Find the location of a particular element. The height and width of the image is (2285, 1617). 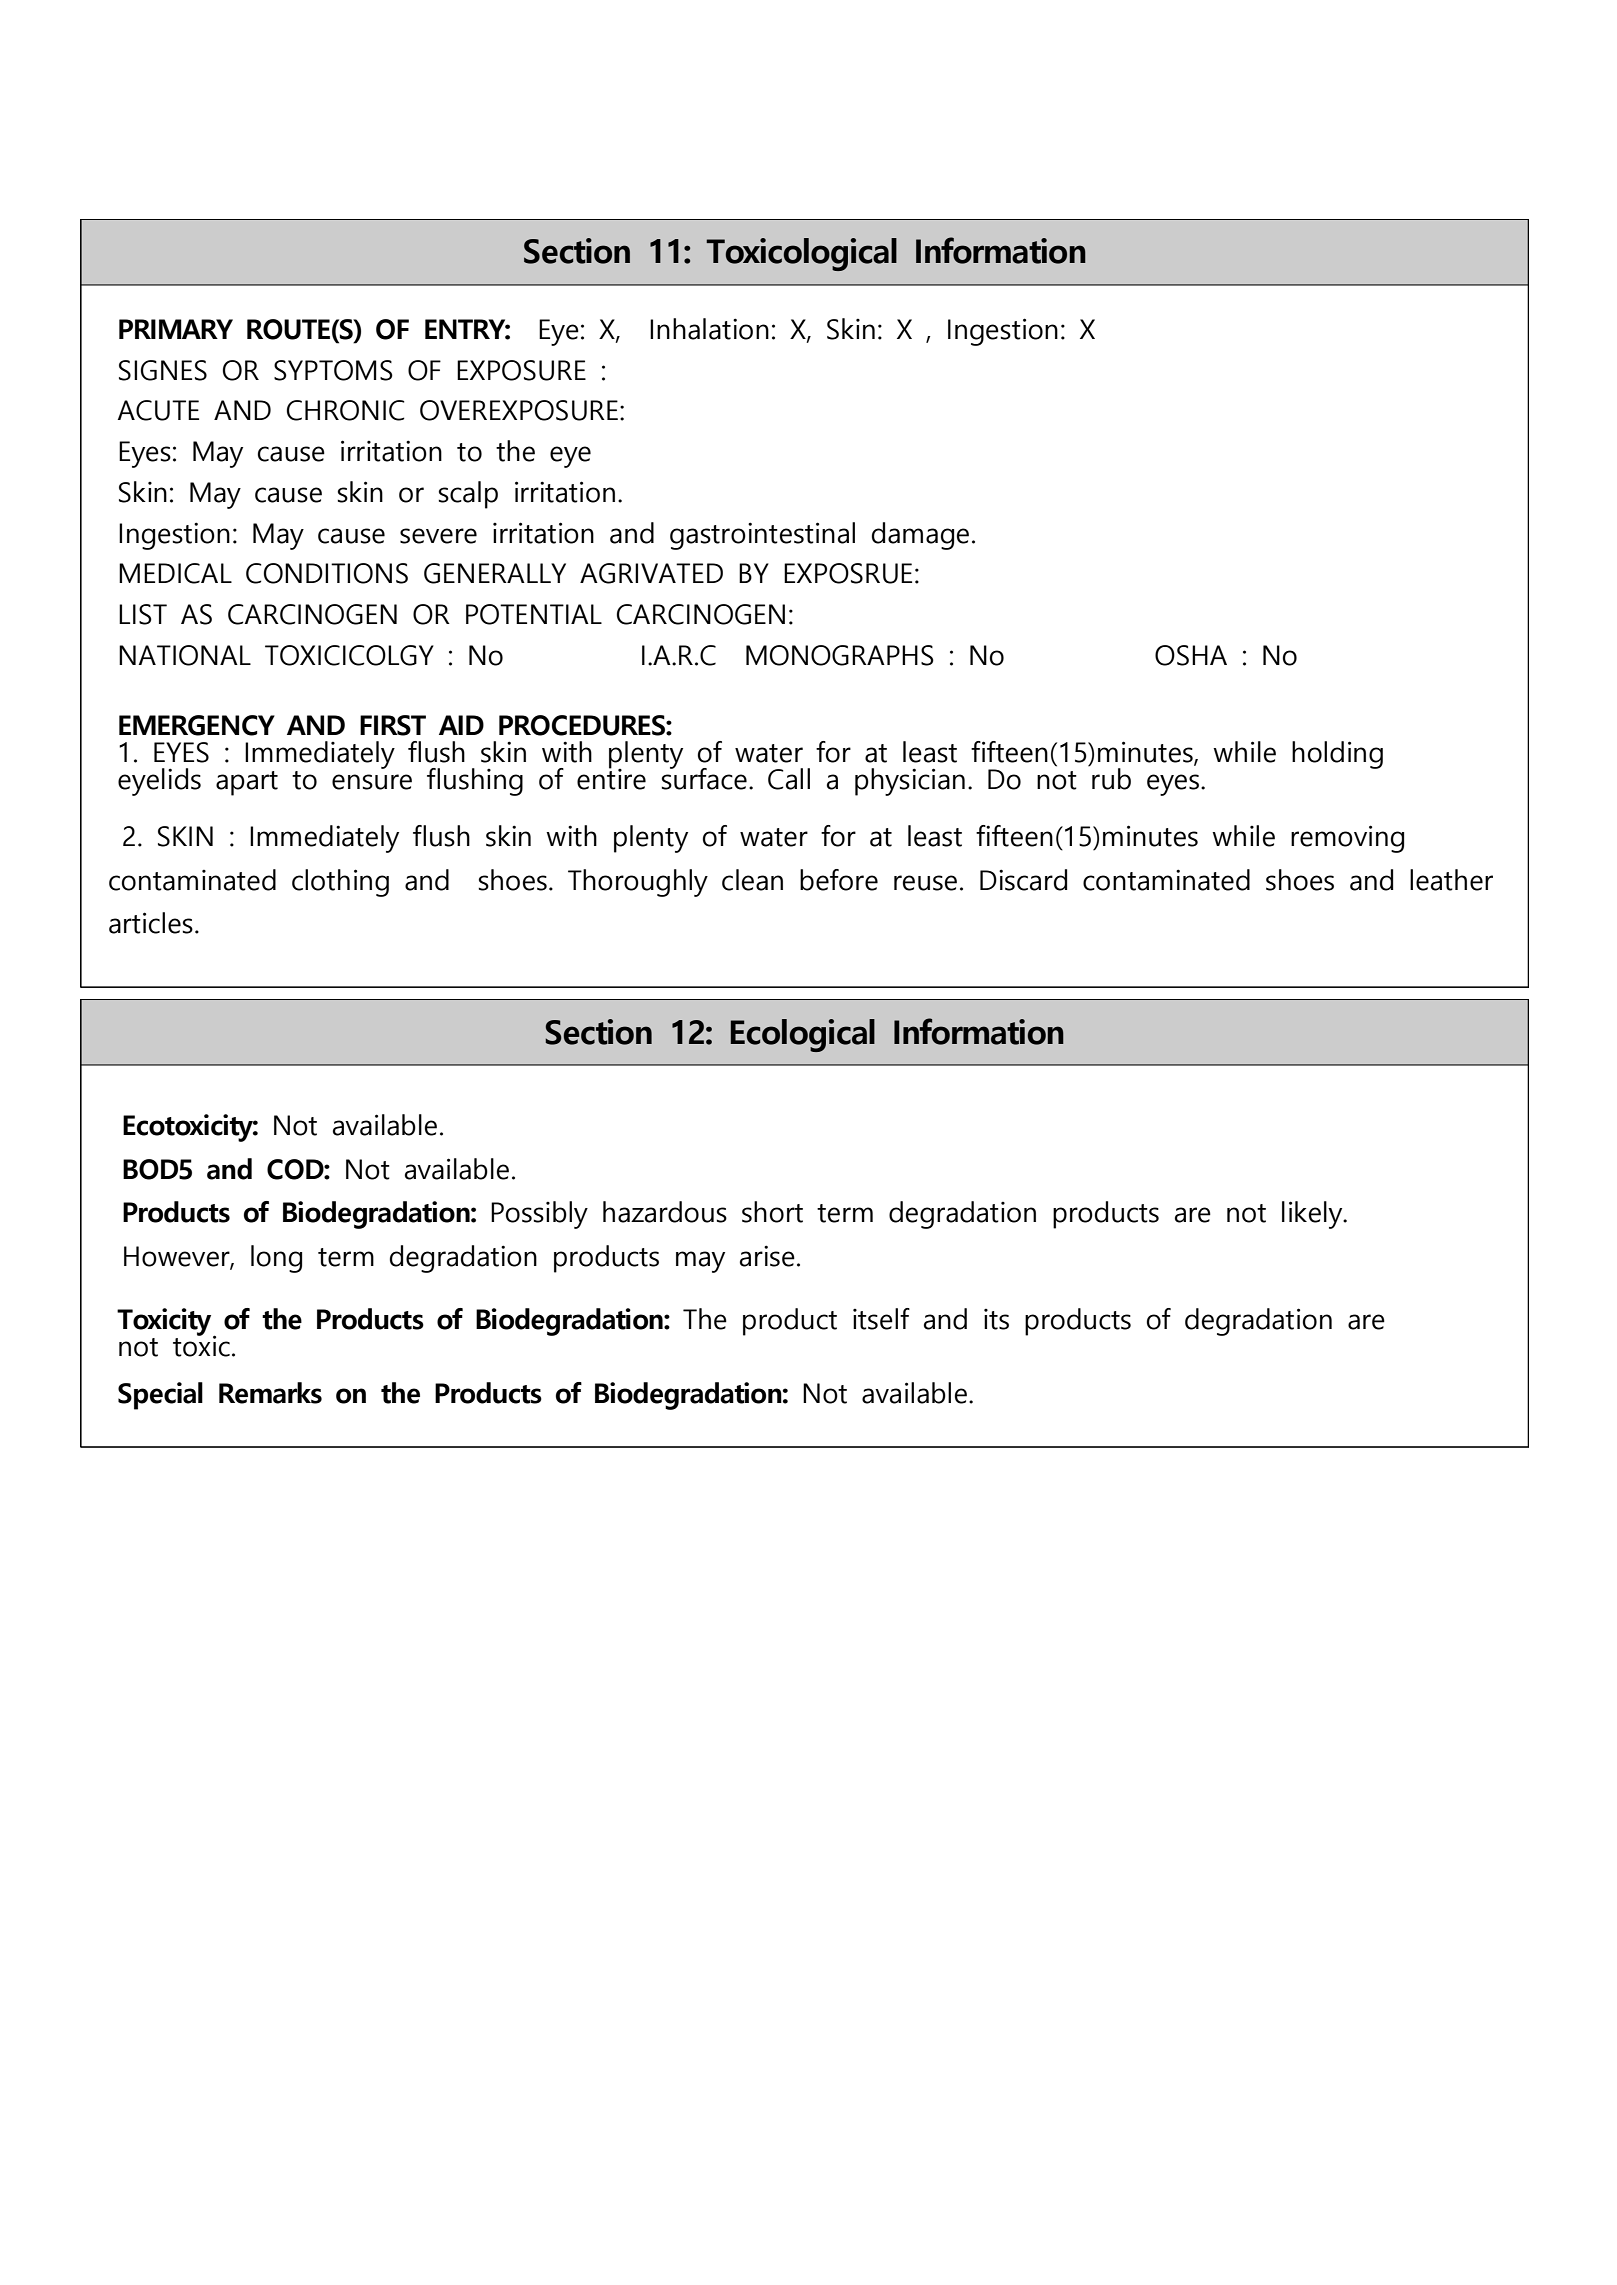

SYPTOMS is located at coordinates (333, 370).
